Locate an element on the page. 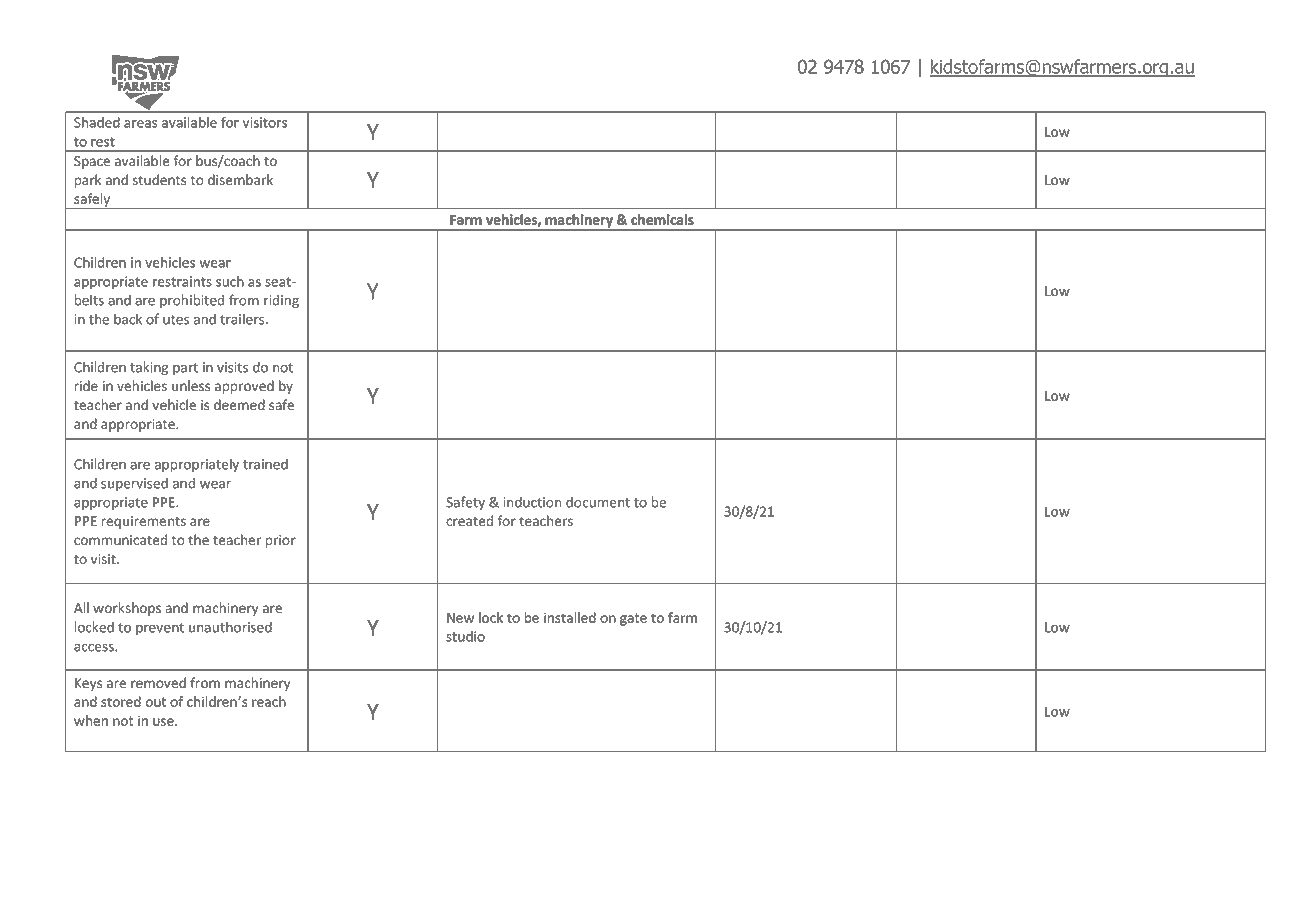  installed is located at coordinates (570, 617).
